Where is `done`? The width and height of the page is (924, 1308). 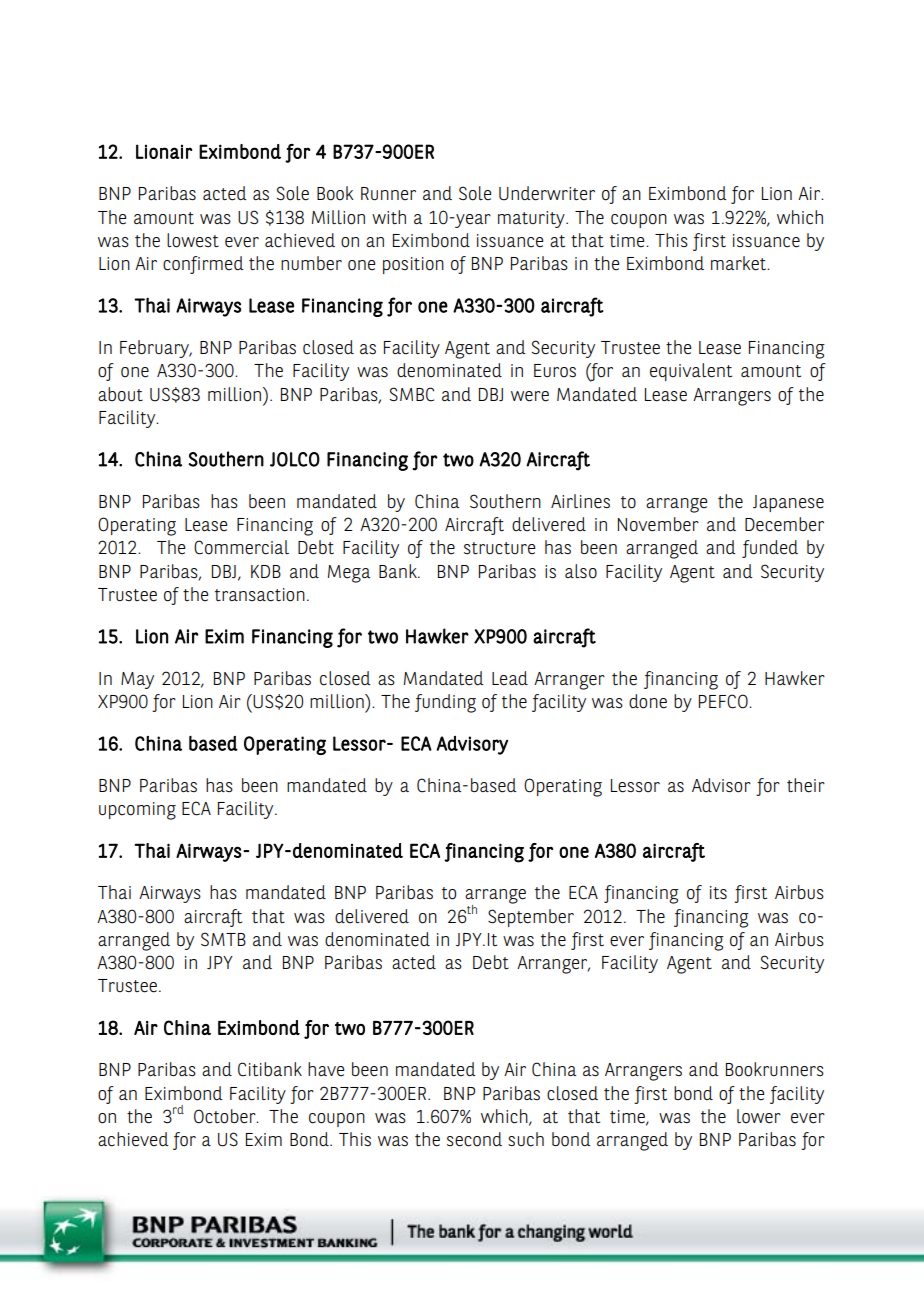
done is located at coordinates (648, 701).
